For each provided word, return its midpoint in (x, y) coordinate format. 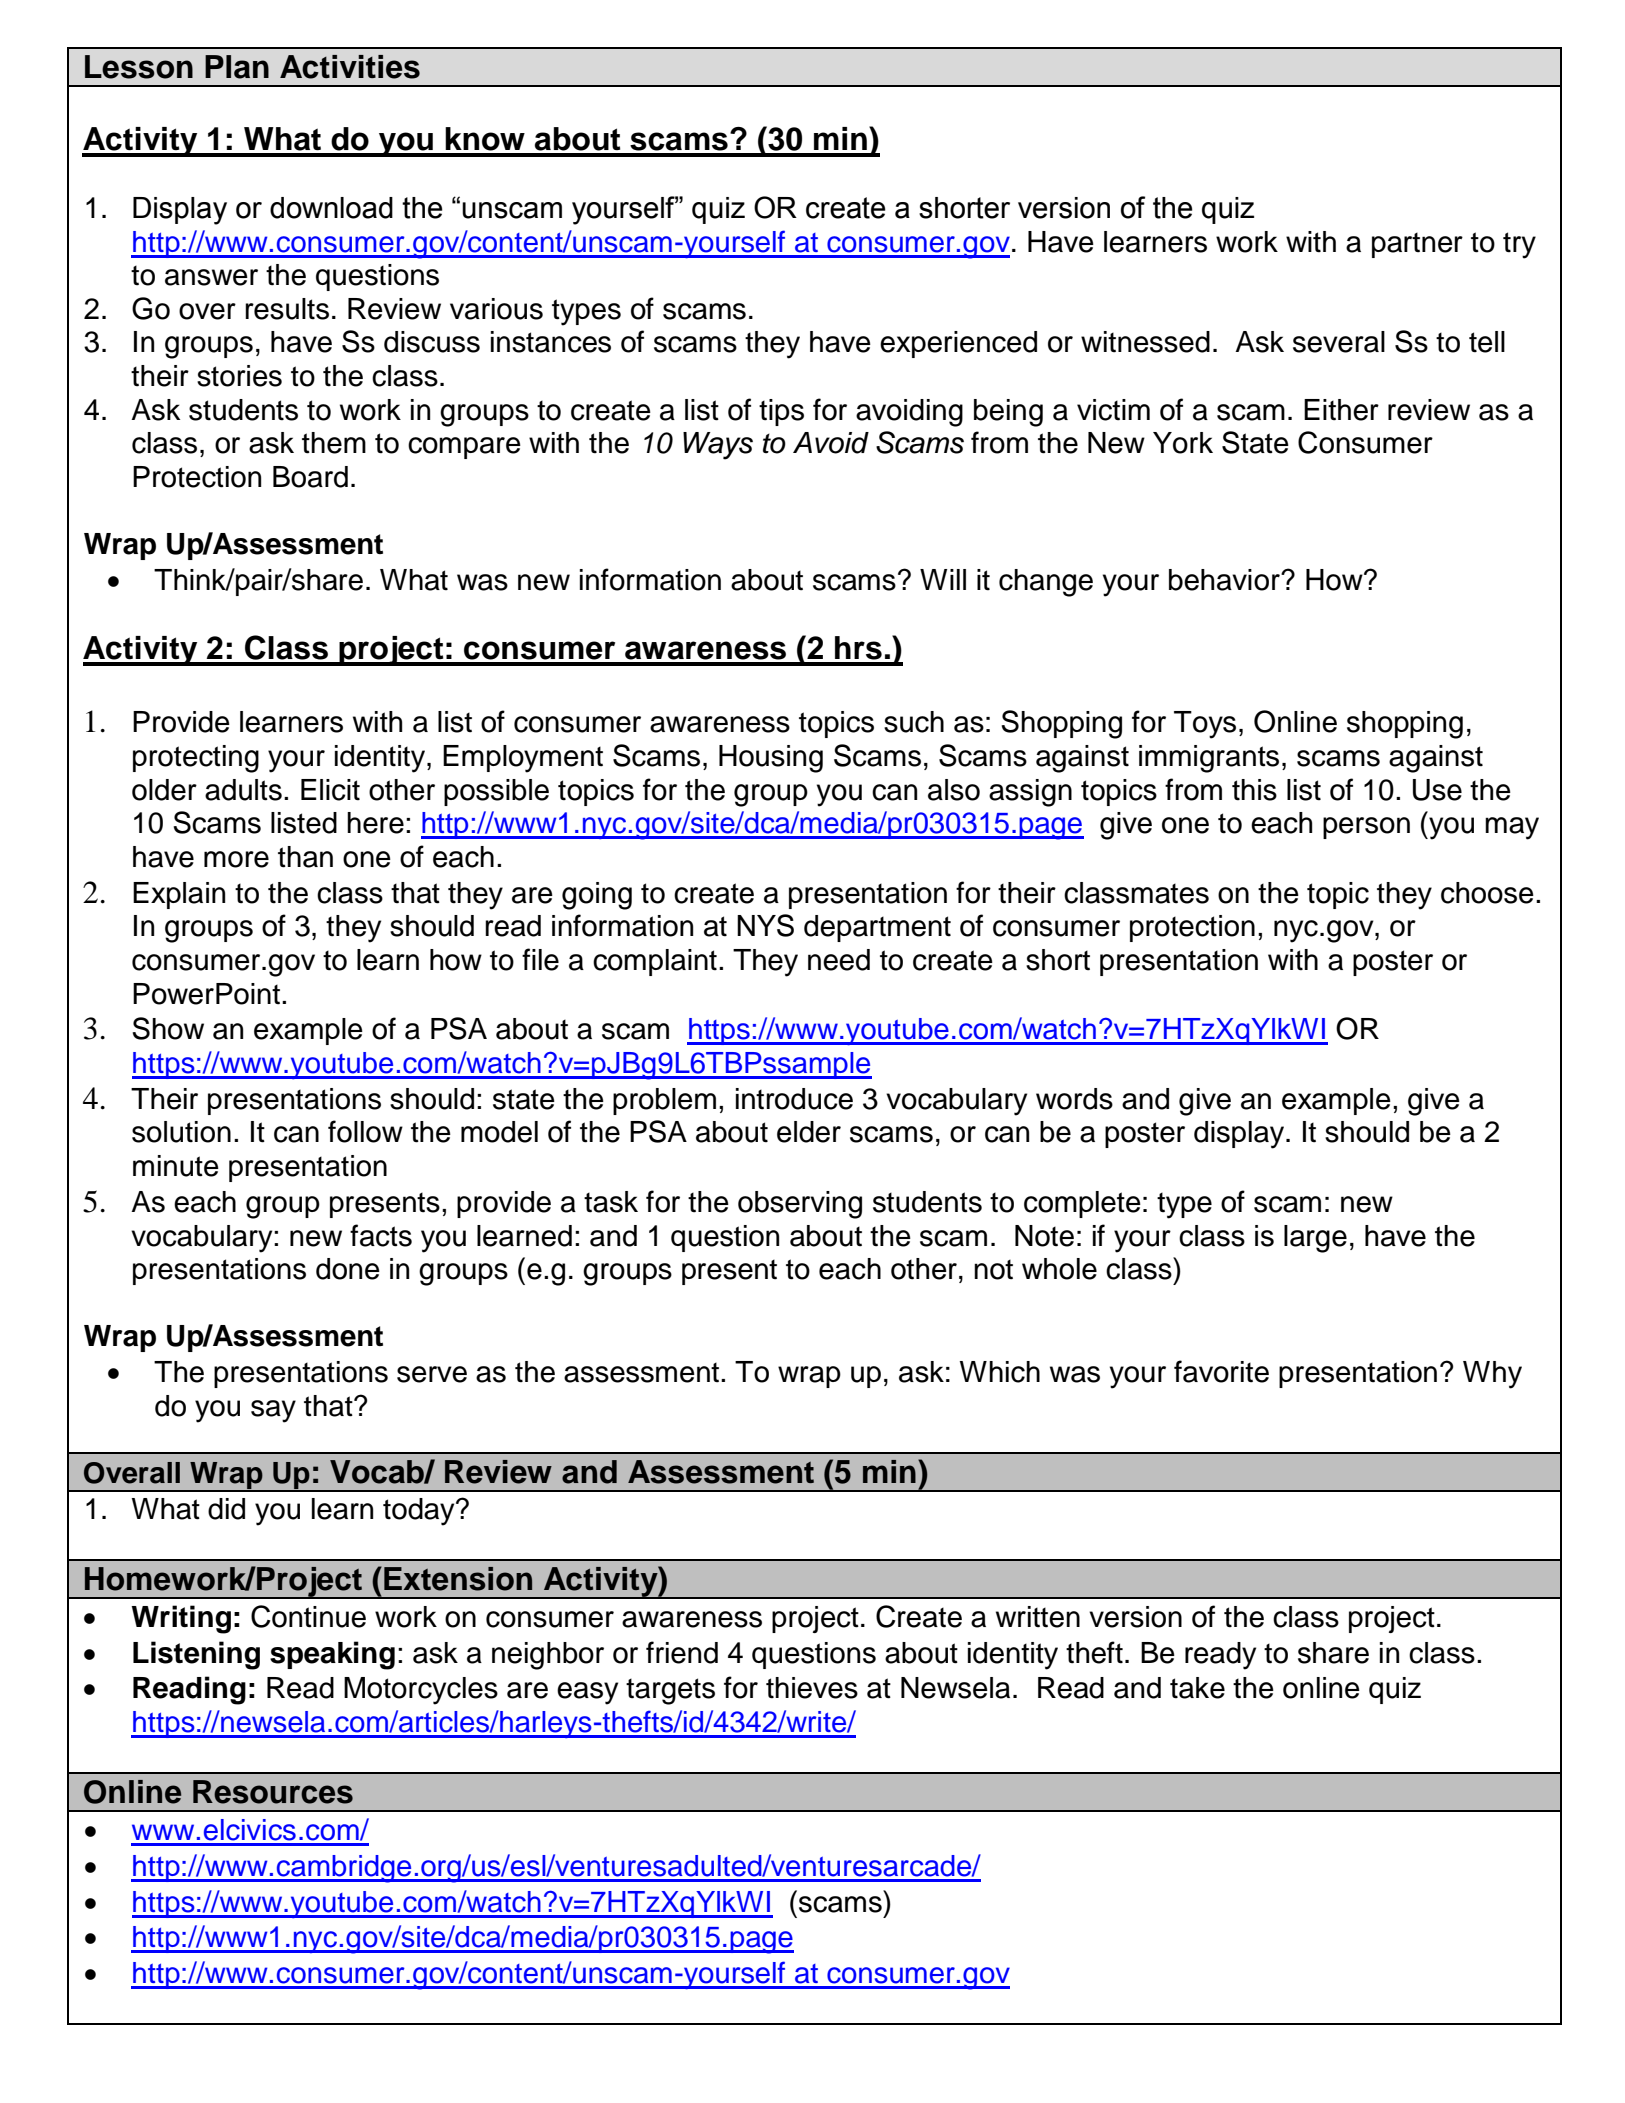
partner (1417, 245)
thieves (812, 1688)
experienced (958, 344)
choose (1487, 893)
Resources (273, 1792)
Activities (350, 67)
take (1197, 1688)
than (305, 857)
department (877, 928)
